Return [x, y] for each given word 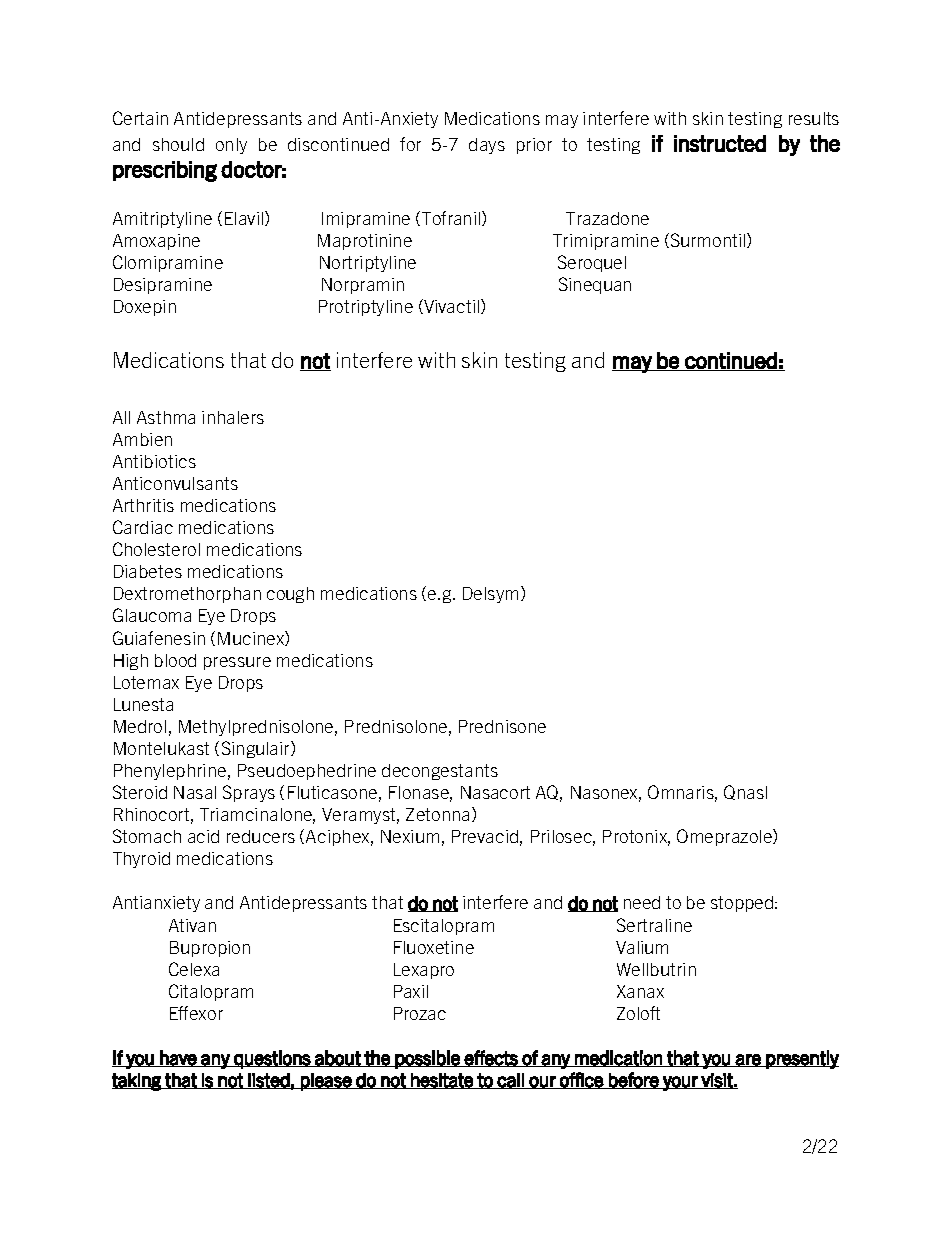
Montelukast [161, 748]
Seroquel [592, 263]
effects [491, 1058]
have [178, 1058]
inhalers [233, 417]
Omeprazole [725, 837]
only [231, 146]
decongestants [440, 772]
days [487, 146]
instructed [720, 143]
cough [290, 595]
